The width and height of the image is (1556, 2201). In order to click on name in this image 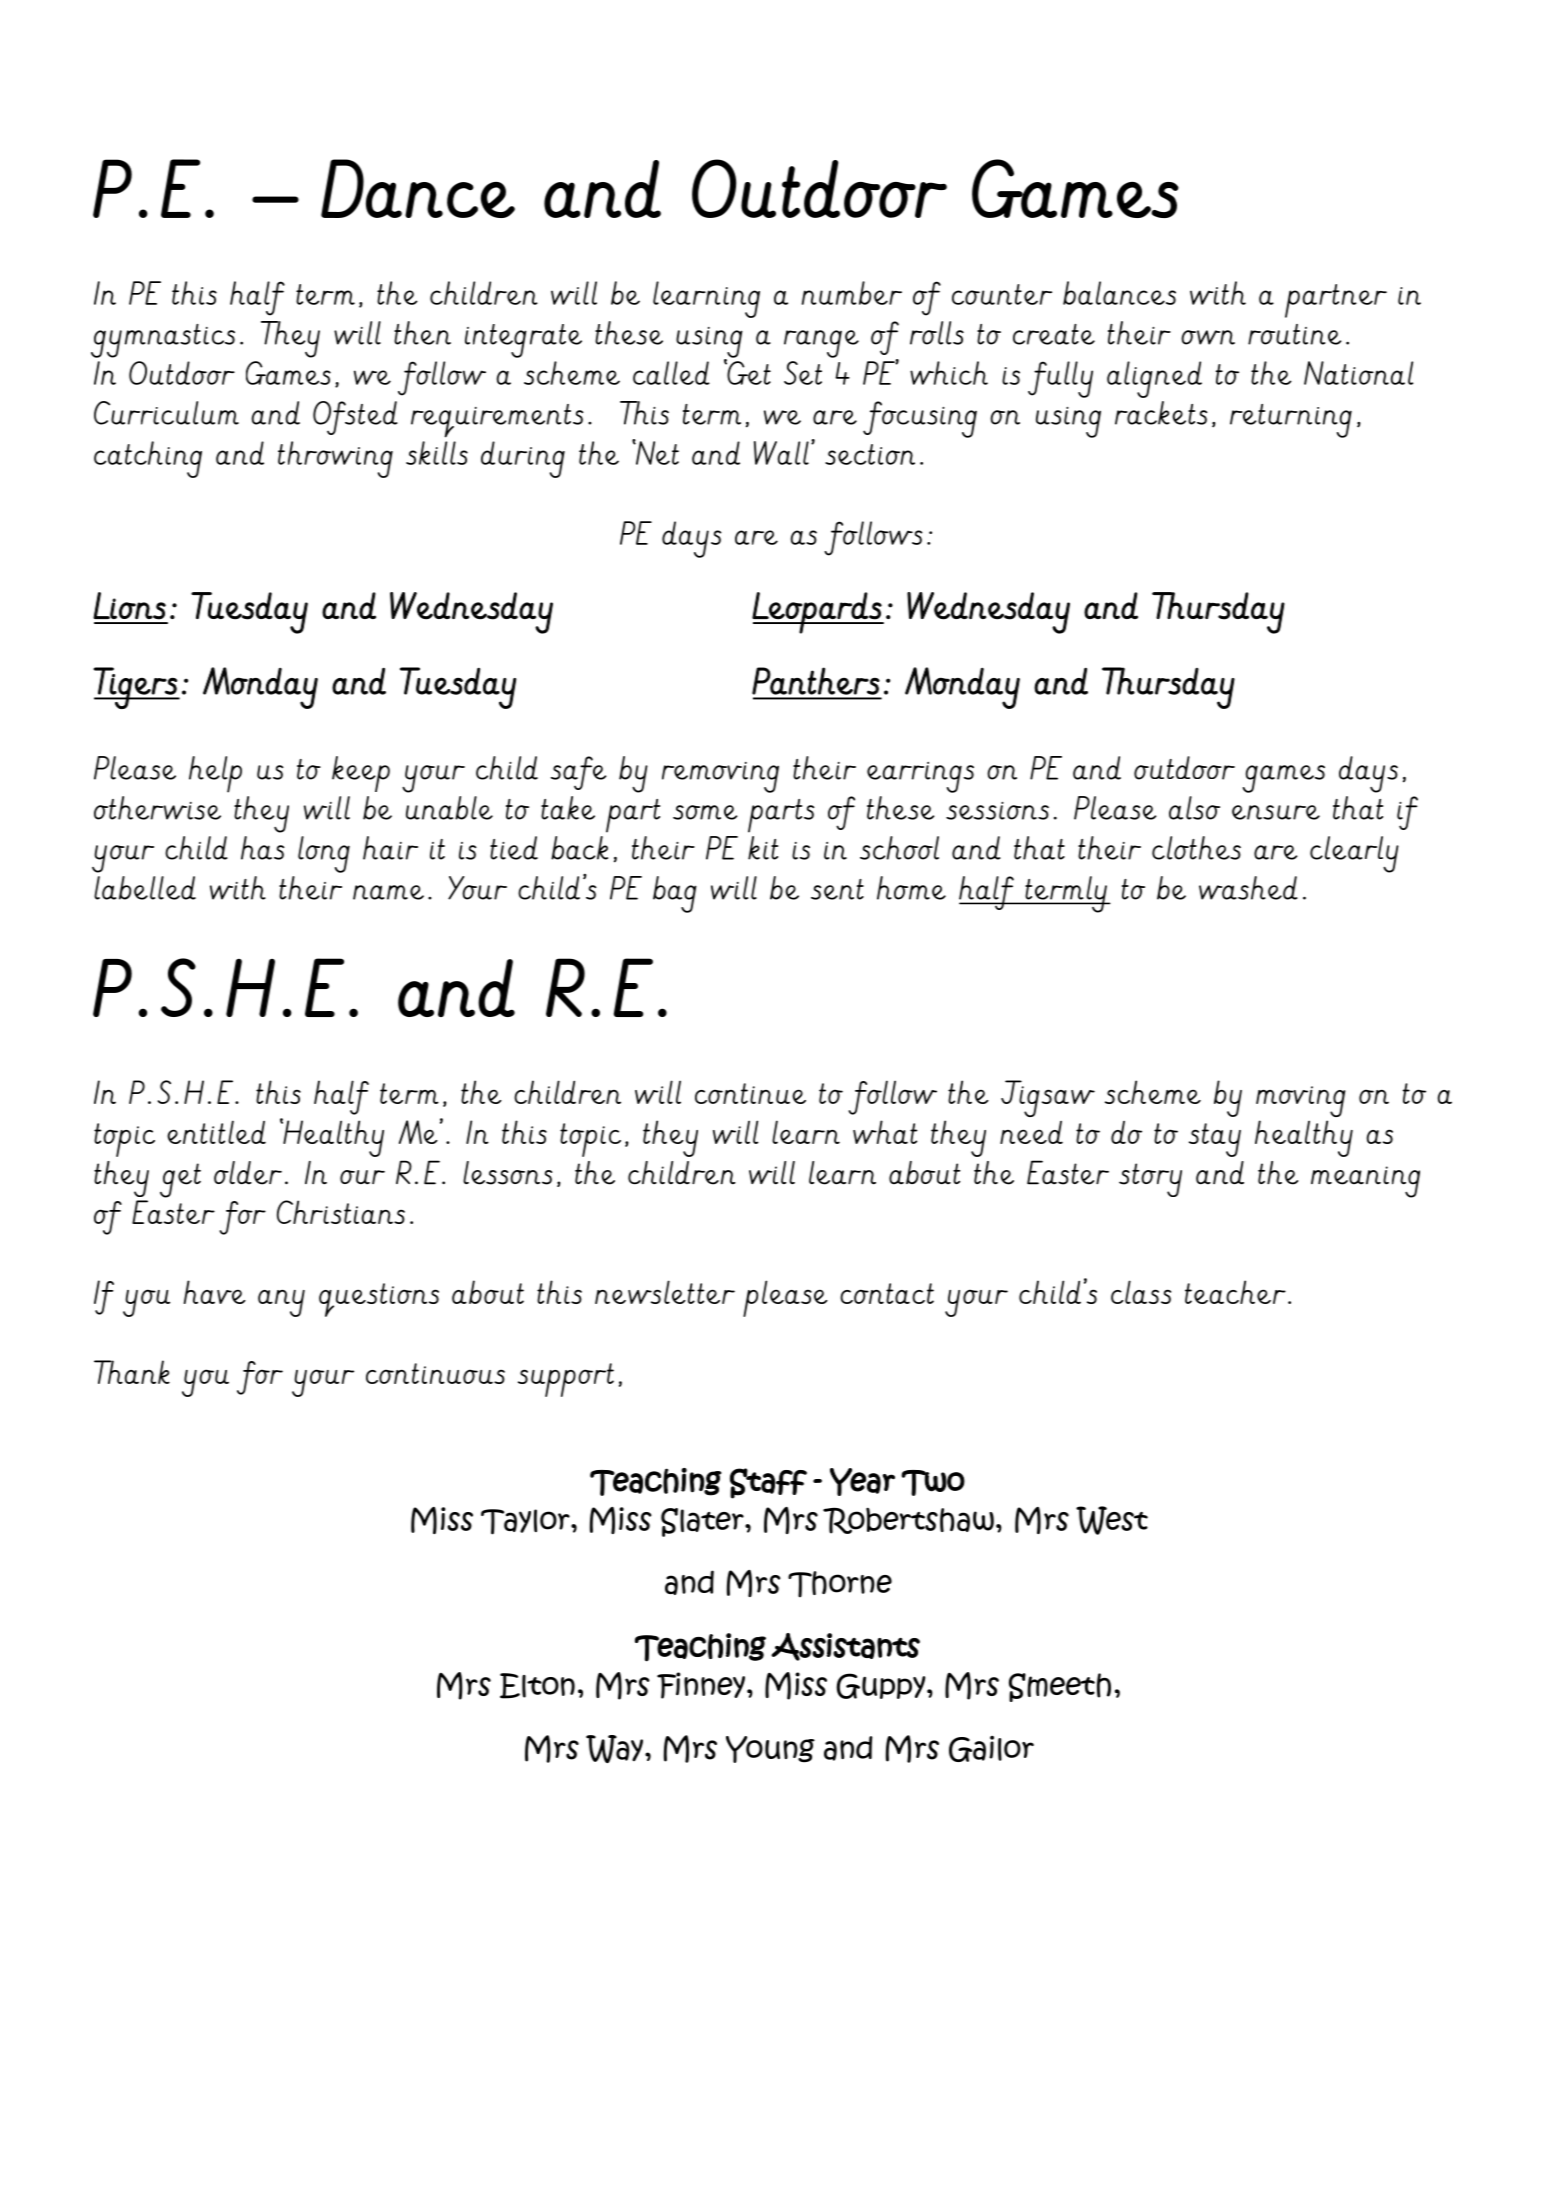, I will do `click(388, 892)`.
